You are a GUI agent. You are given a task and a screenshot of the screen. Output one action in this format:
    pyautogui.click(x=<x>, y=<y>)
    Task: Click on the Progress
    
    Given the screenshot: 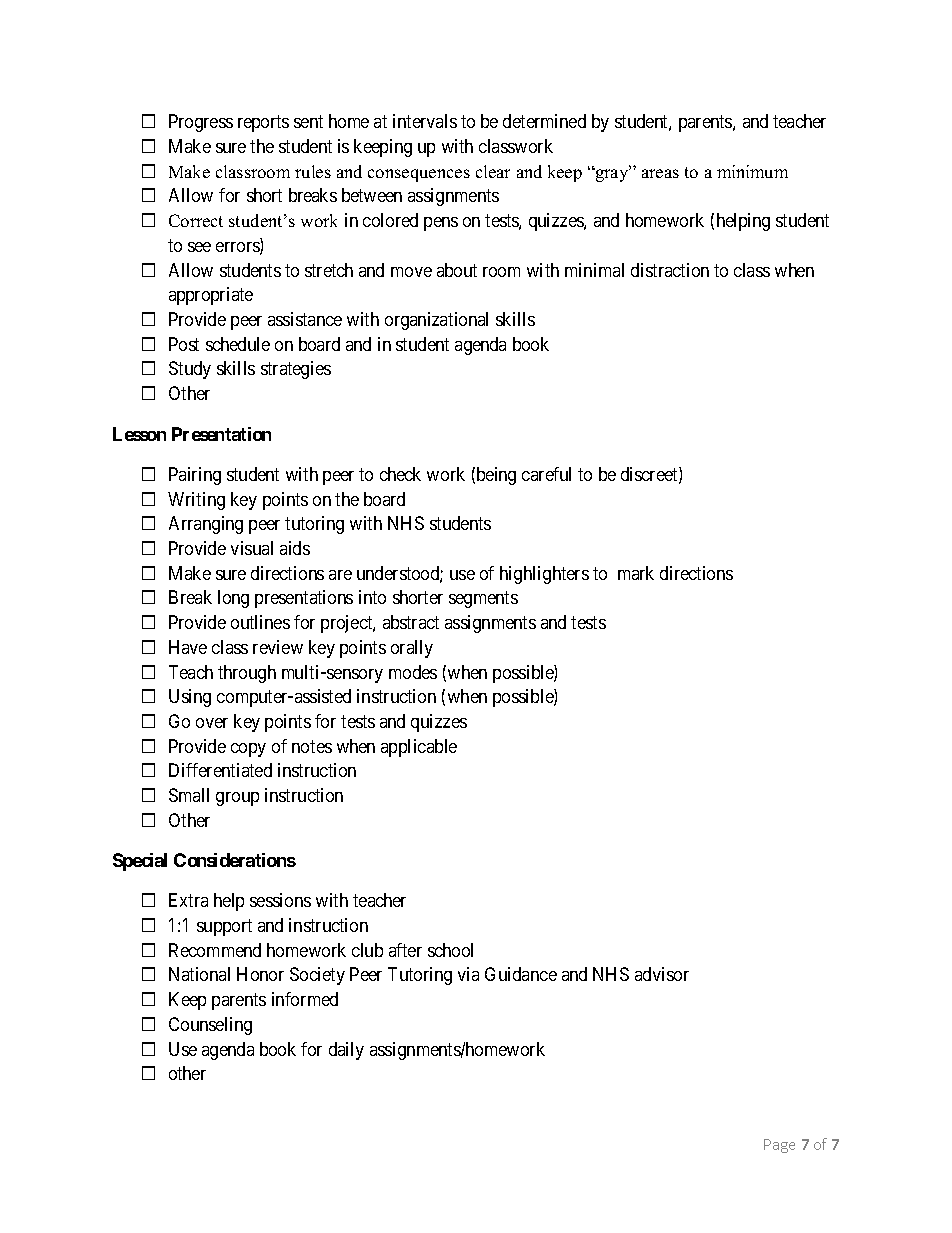 What is the action you would take?
    pyautogui.click(x=201, y=123)
